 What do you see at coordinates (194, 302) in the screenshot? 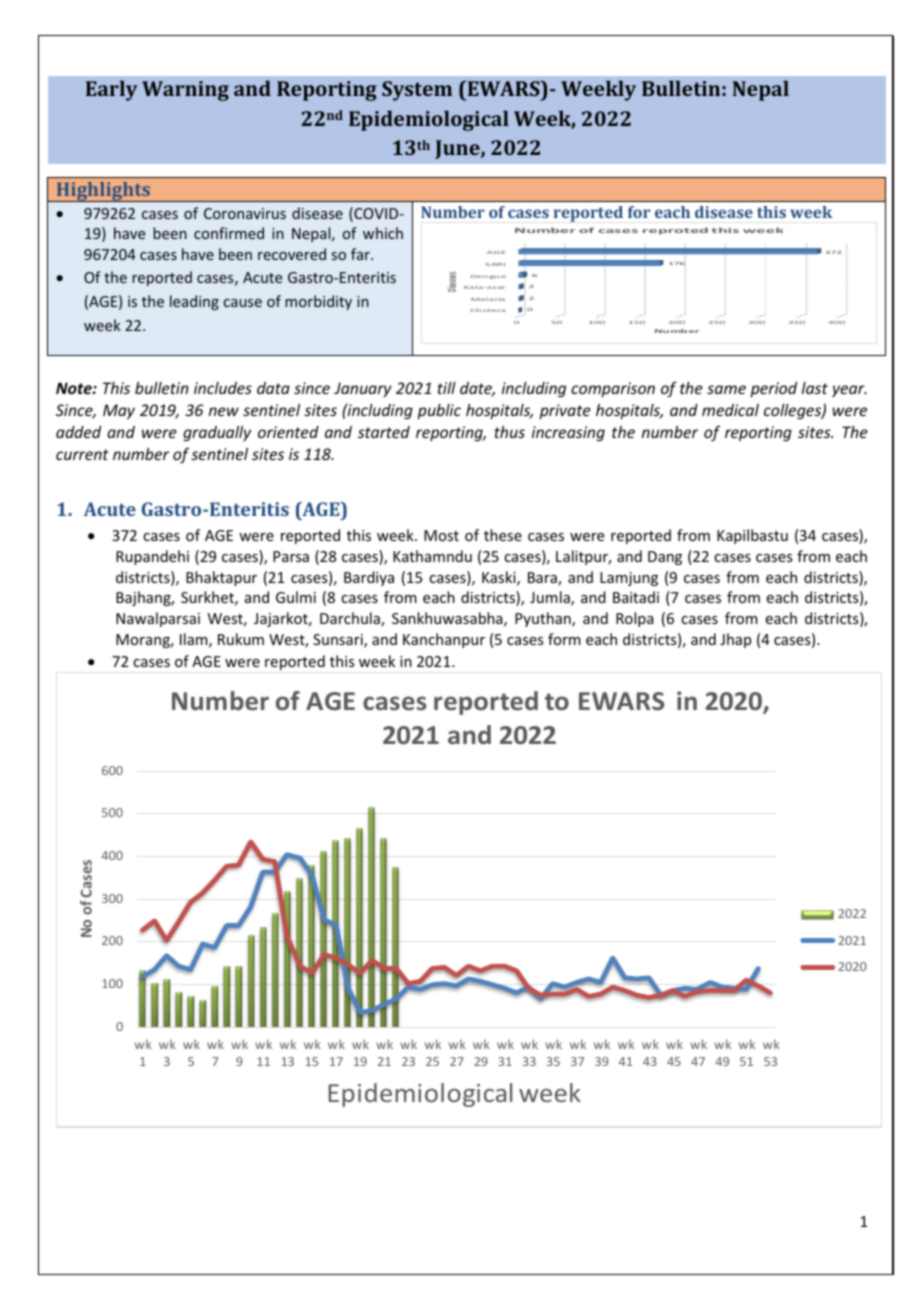
I see `leading` at bounding box center [194, 302].
